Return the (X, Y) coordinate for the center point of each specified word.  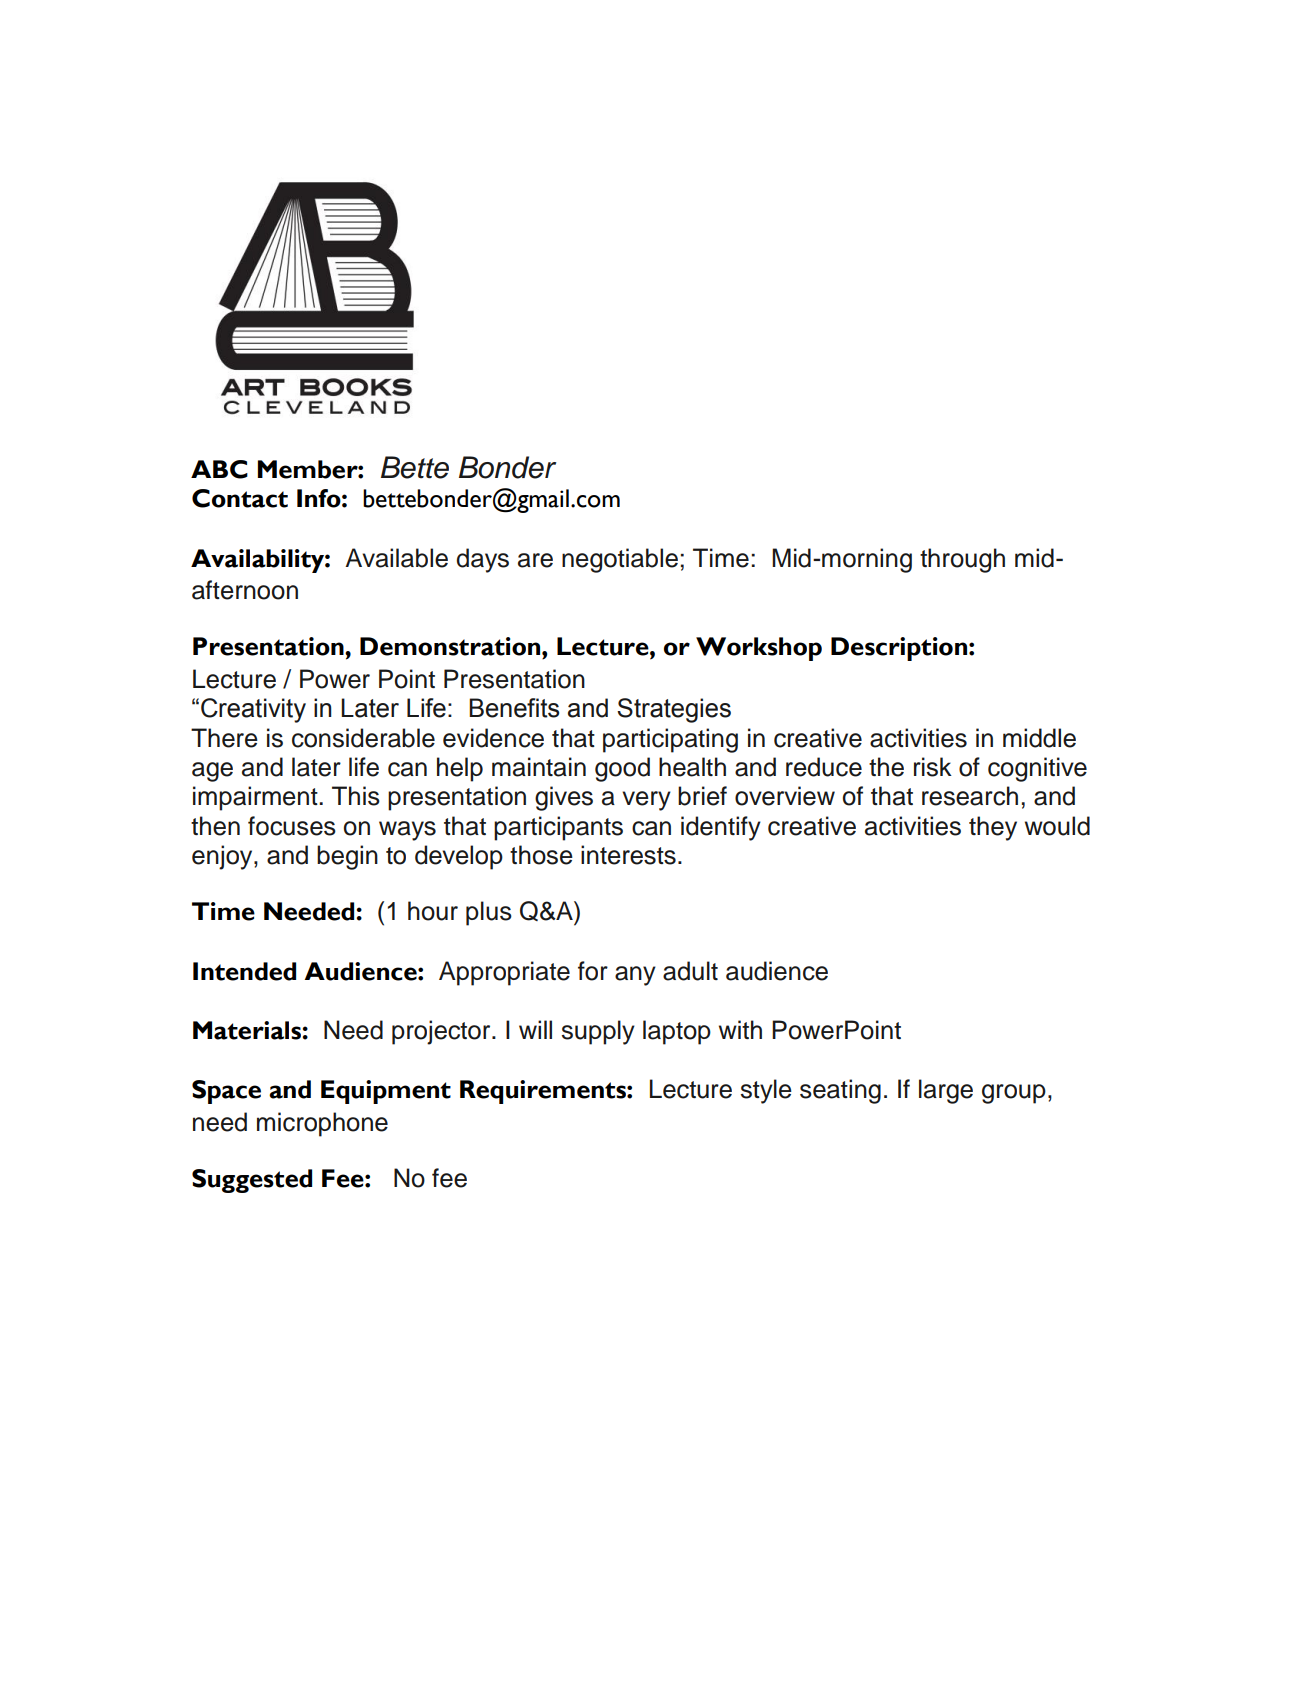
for (593, 971)
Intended (244, 971)
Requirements (544, 1092)
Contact (240, 498)
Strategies (674, 710)
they (993, 828)
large (946, 1091)
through (962, 560)
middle (1039, 738)
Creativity (253, 710)
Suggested (252, 1181)
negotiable (620, 560)
